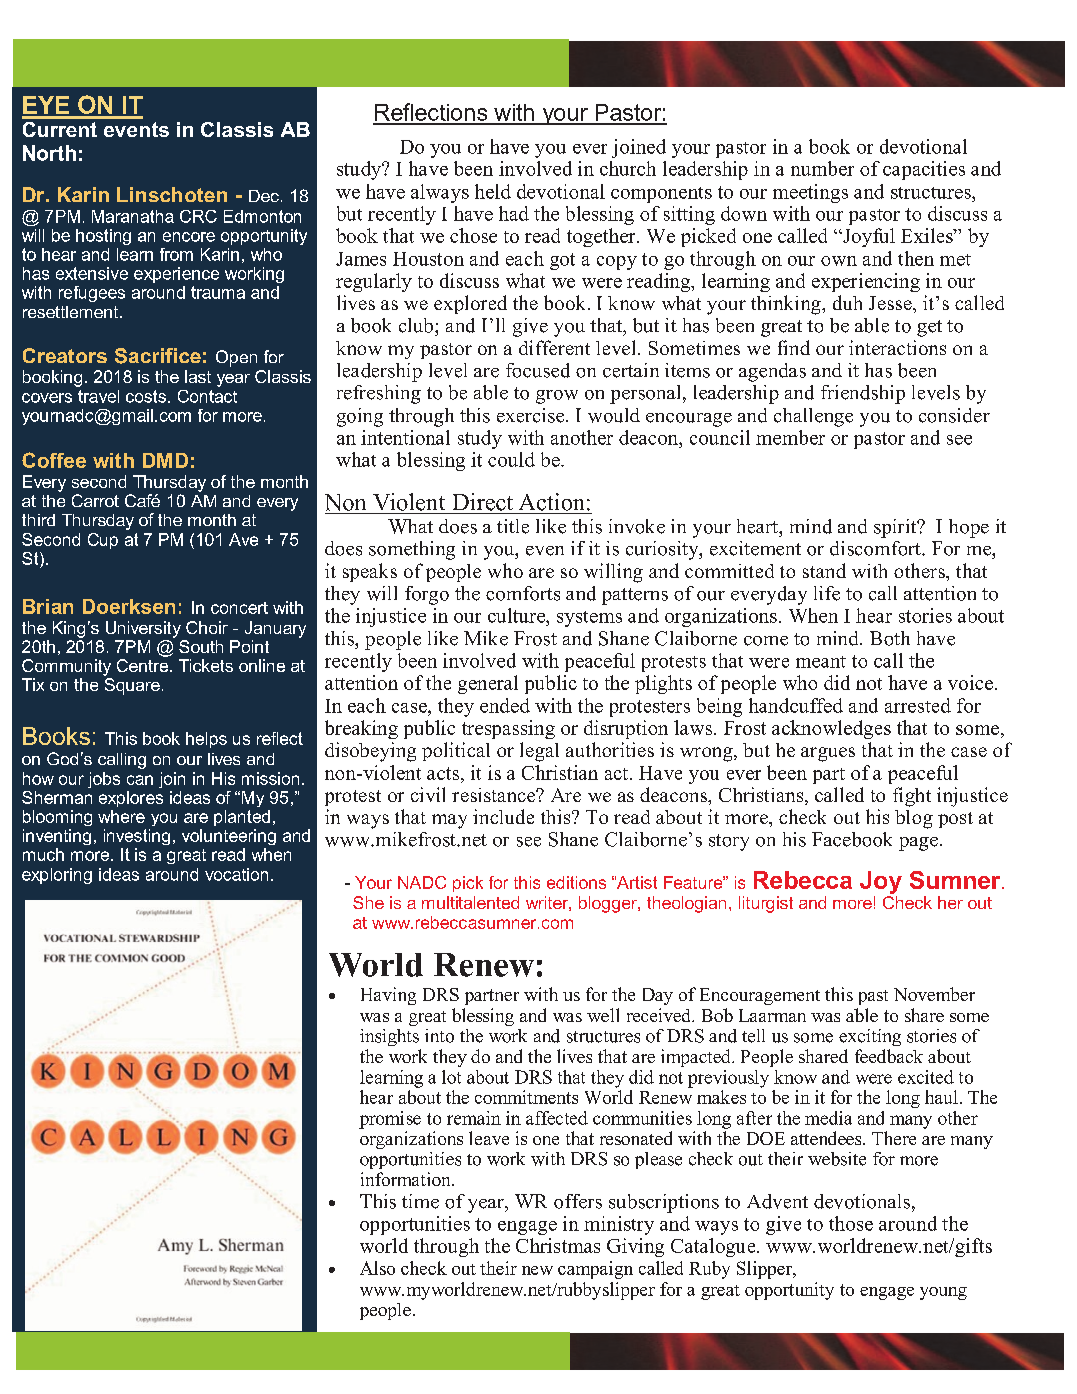 This document has height=1394, width=1077. Describe the element at coordinates (558, 1245) in the document. I see `Christmas` at that location.
